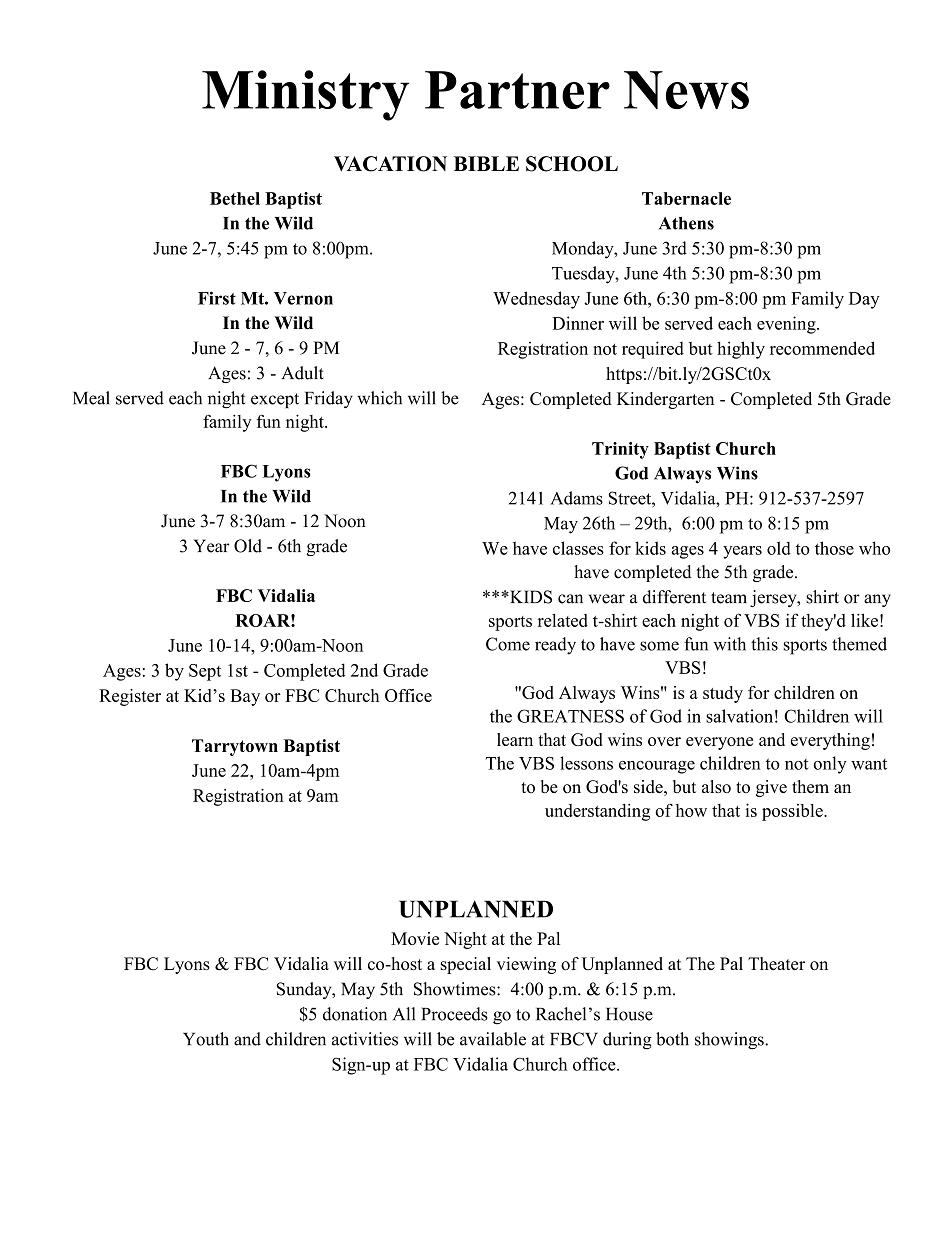 The image size is (952, 1233). What do you see at coordinates (508, 644) in the screenshot?
I see `Come` at bounding box center [508, 644].
